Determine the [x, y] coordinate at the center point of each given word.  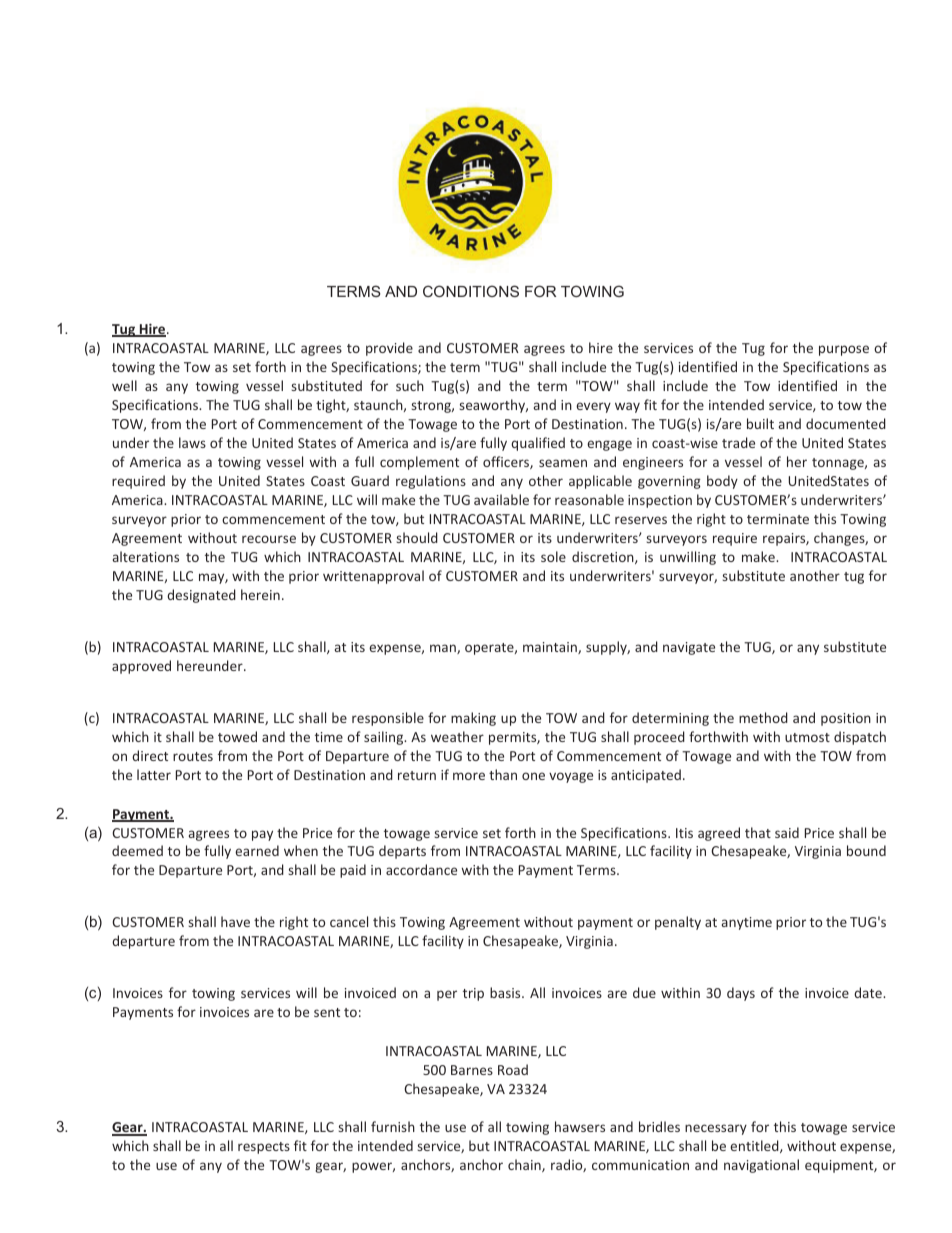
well [124, 385]
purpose [844, 350]
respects [264, 1148]
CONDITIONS [471, 291]
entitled [755, 1146]
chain [525, 1165]
